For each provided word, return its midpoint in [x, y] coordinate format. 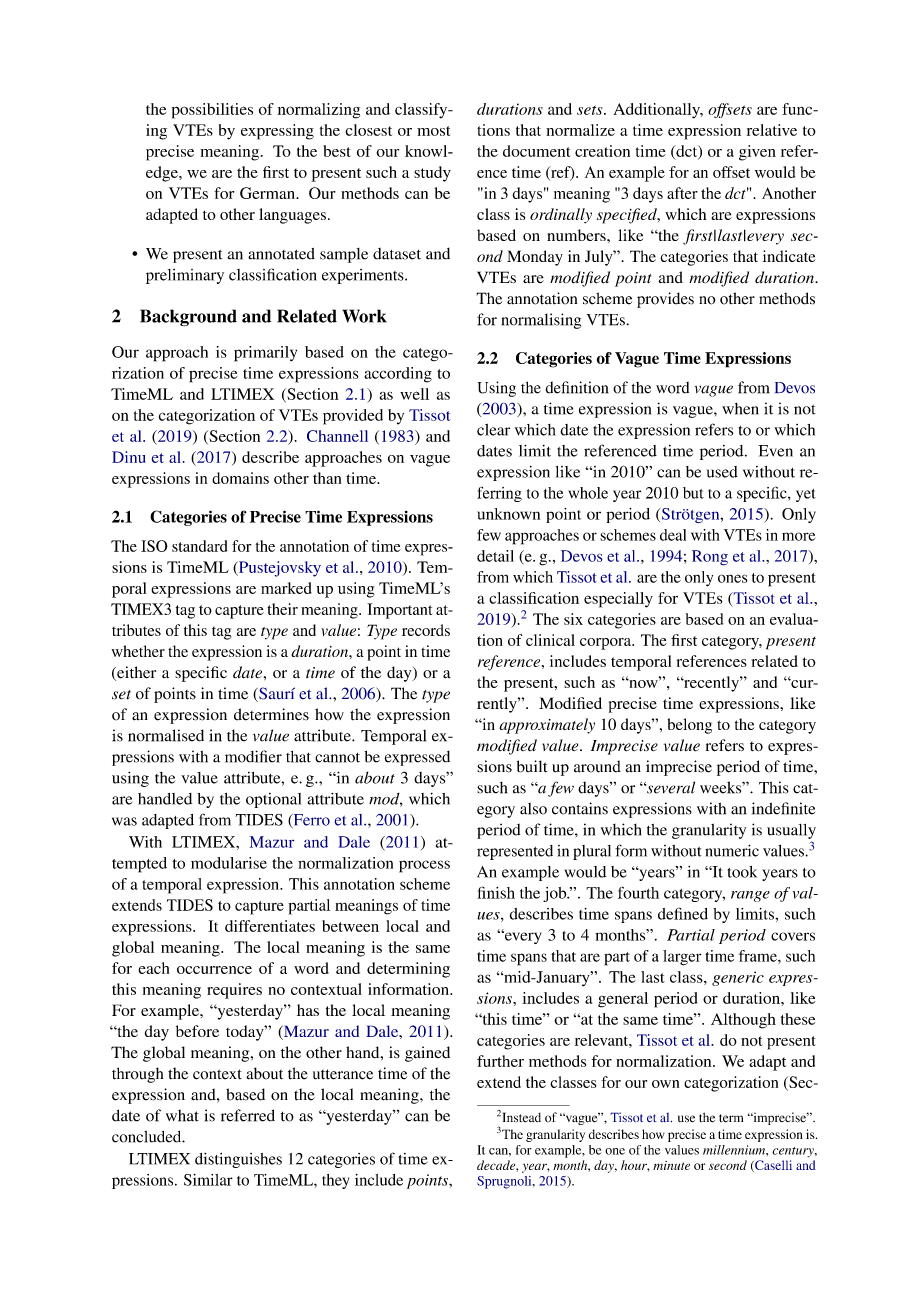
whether [138, 651]
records [426, 630]
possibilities [212, 111]
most [433, 131]
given [757, 153]
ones [733, 578]
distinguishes [238, 1160]
